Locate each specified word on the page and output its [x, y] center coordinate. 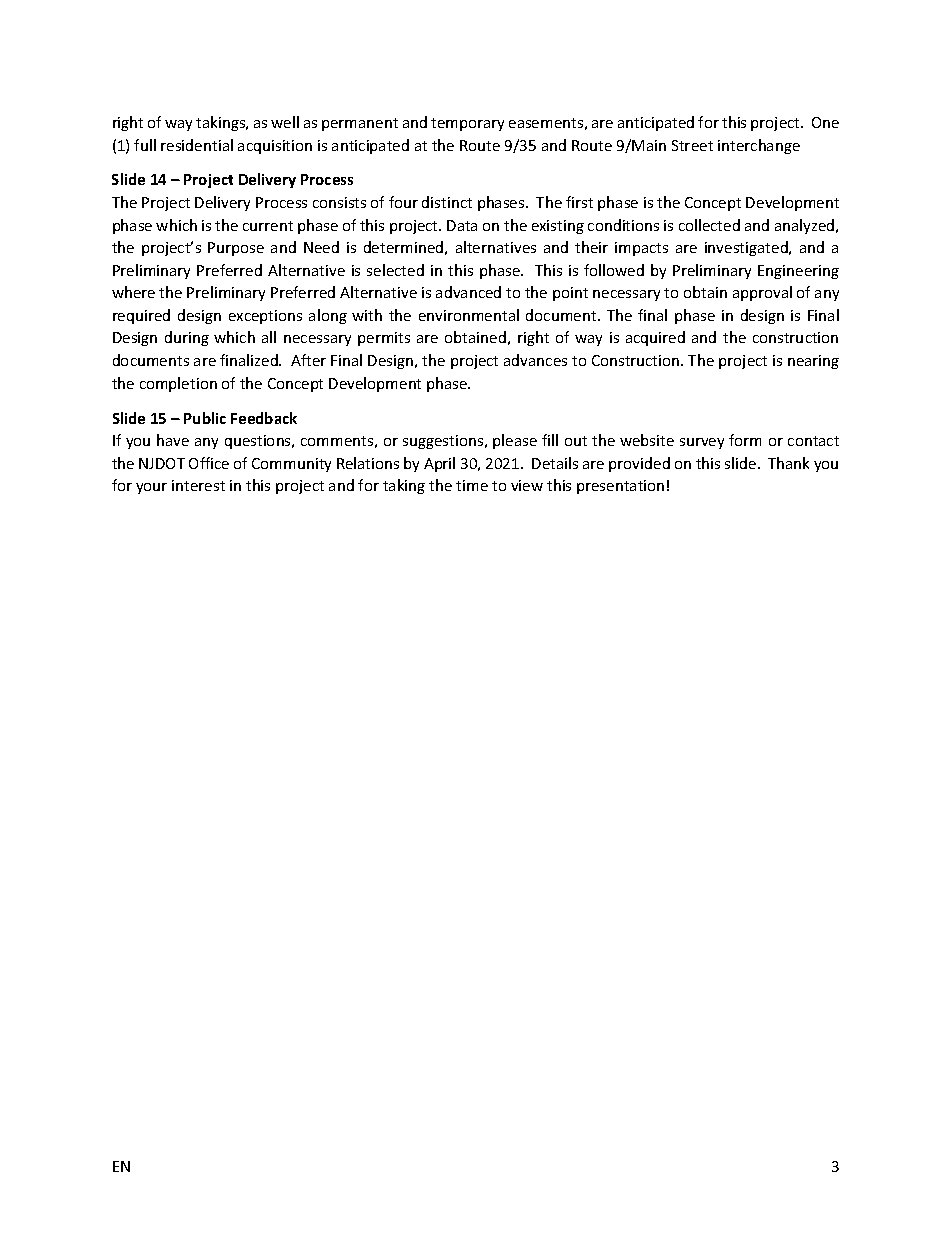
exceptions [265, 317]
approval [762, 293]
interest [198, 485]
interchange [759, 146]
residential [197, 145]
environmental [469, 315]
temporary [467, 124]
